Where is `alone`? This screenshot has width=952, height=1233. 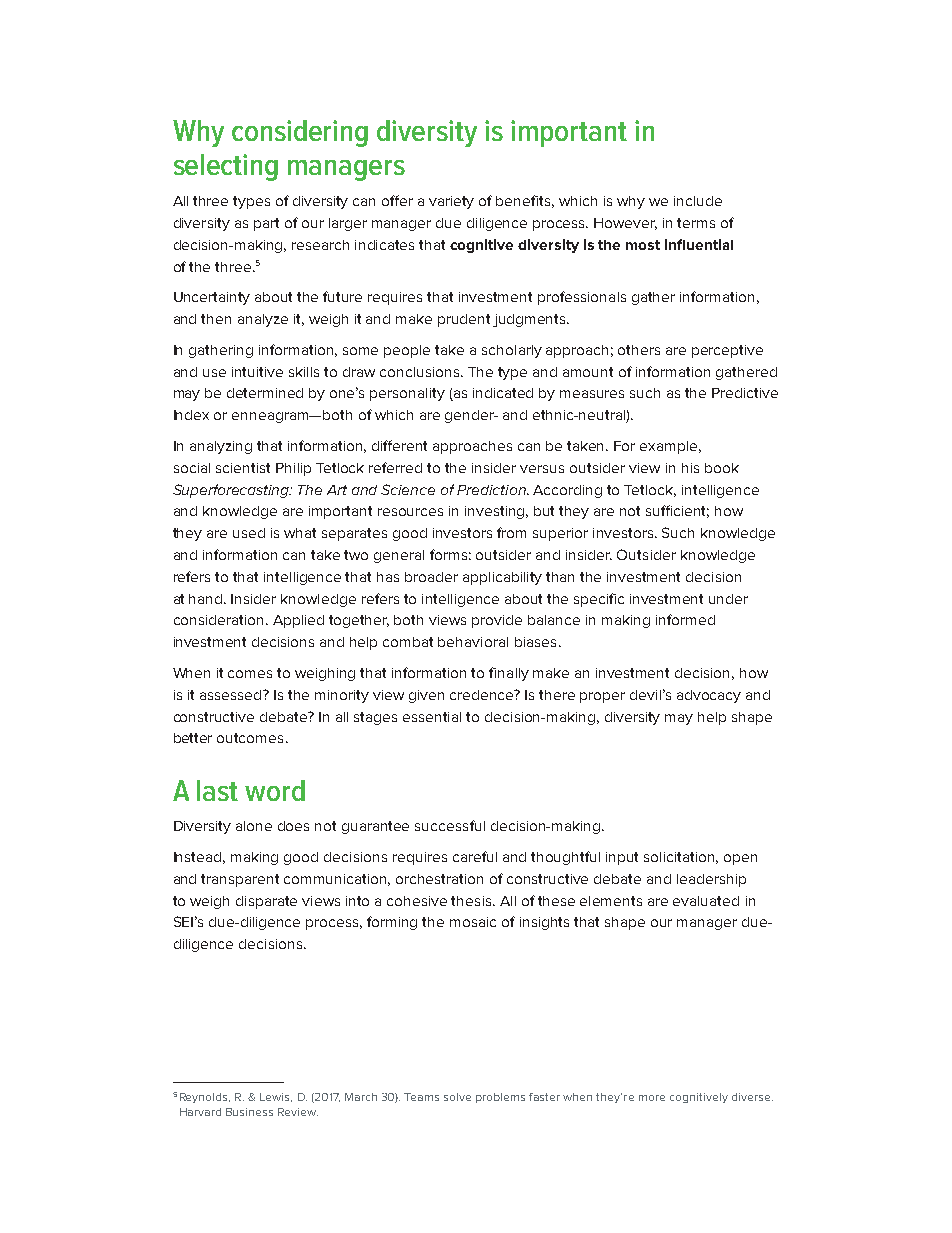 alone is located at coordinates (254, 826).
